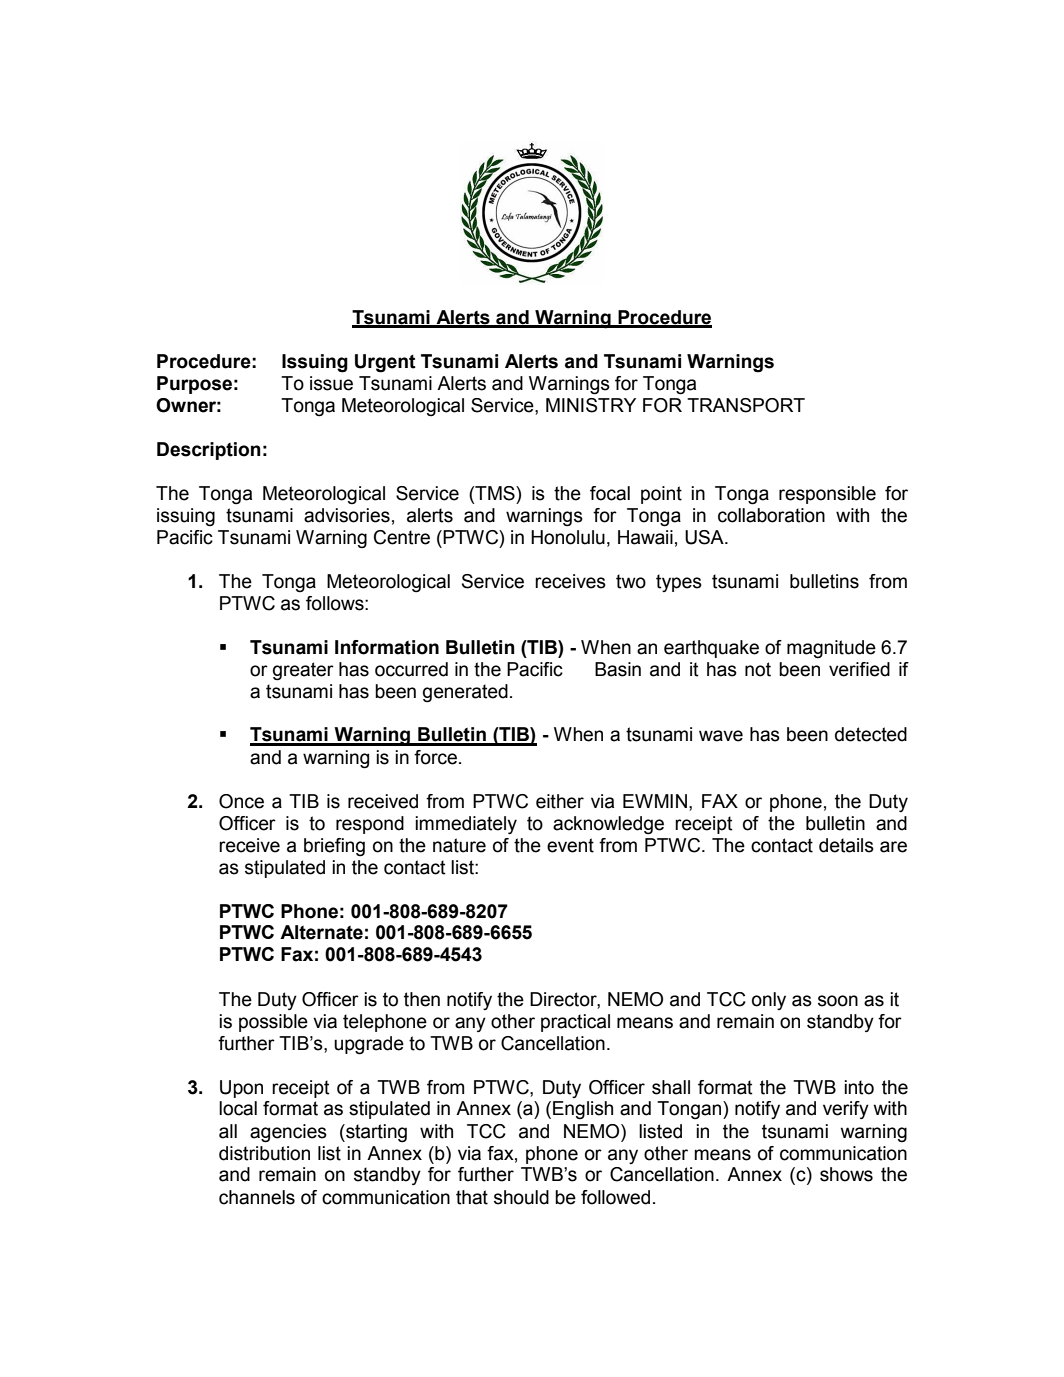 The image size is (1064, 1377). I want to click on issue, so click(331, 383).
